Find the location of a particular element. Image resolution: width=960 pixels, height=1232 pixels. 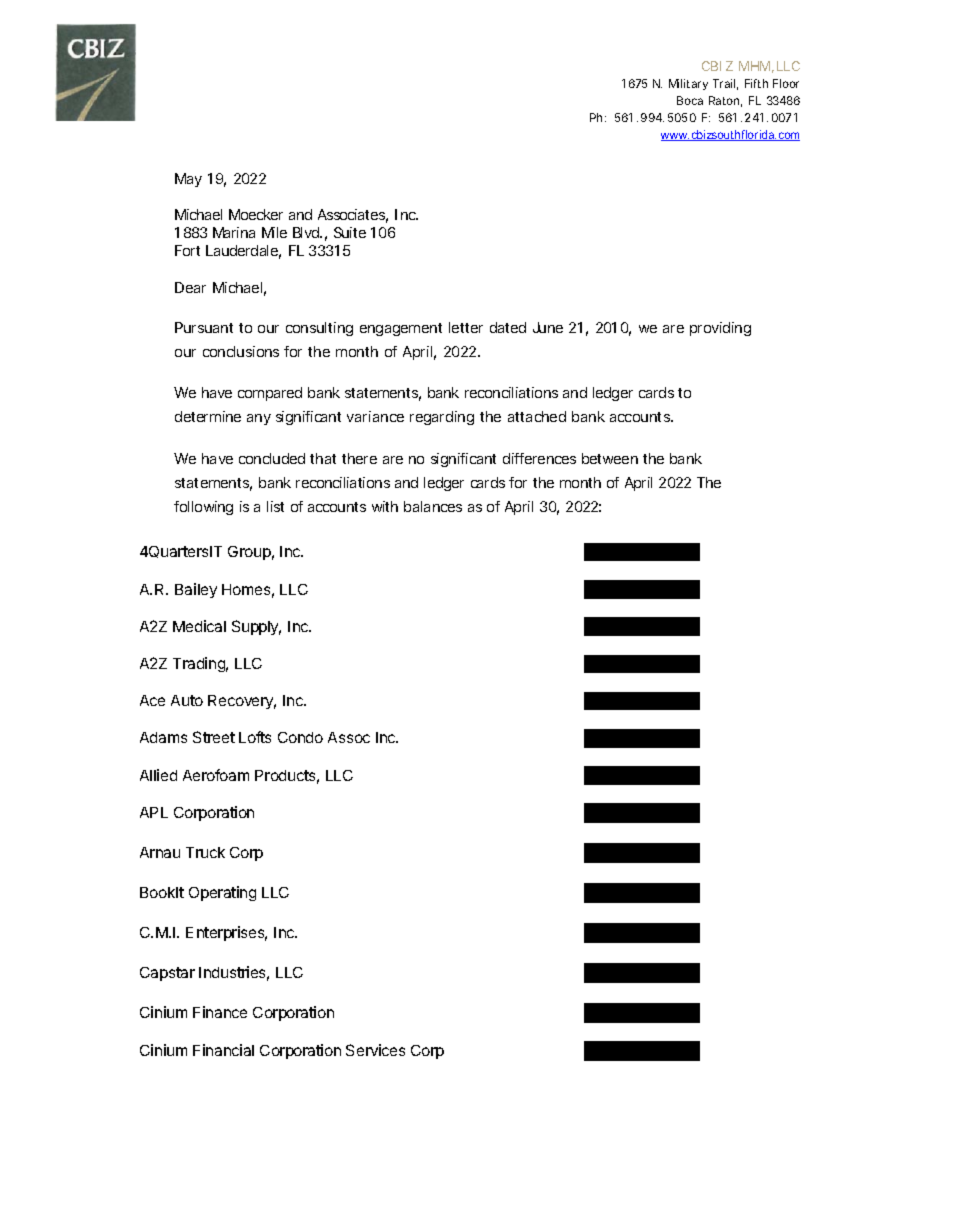

balances is located at coordinates (433, 506).
